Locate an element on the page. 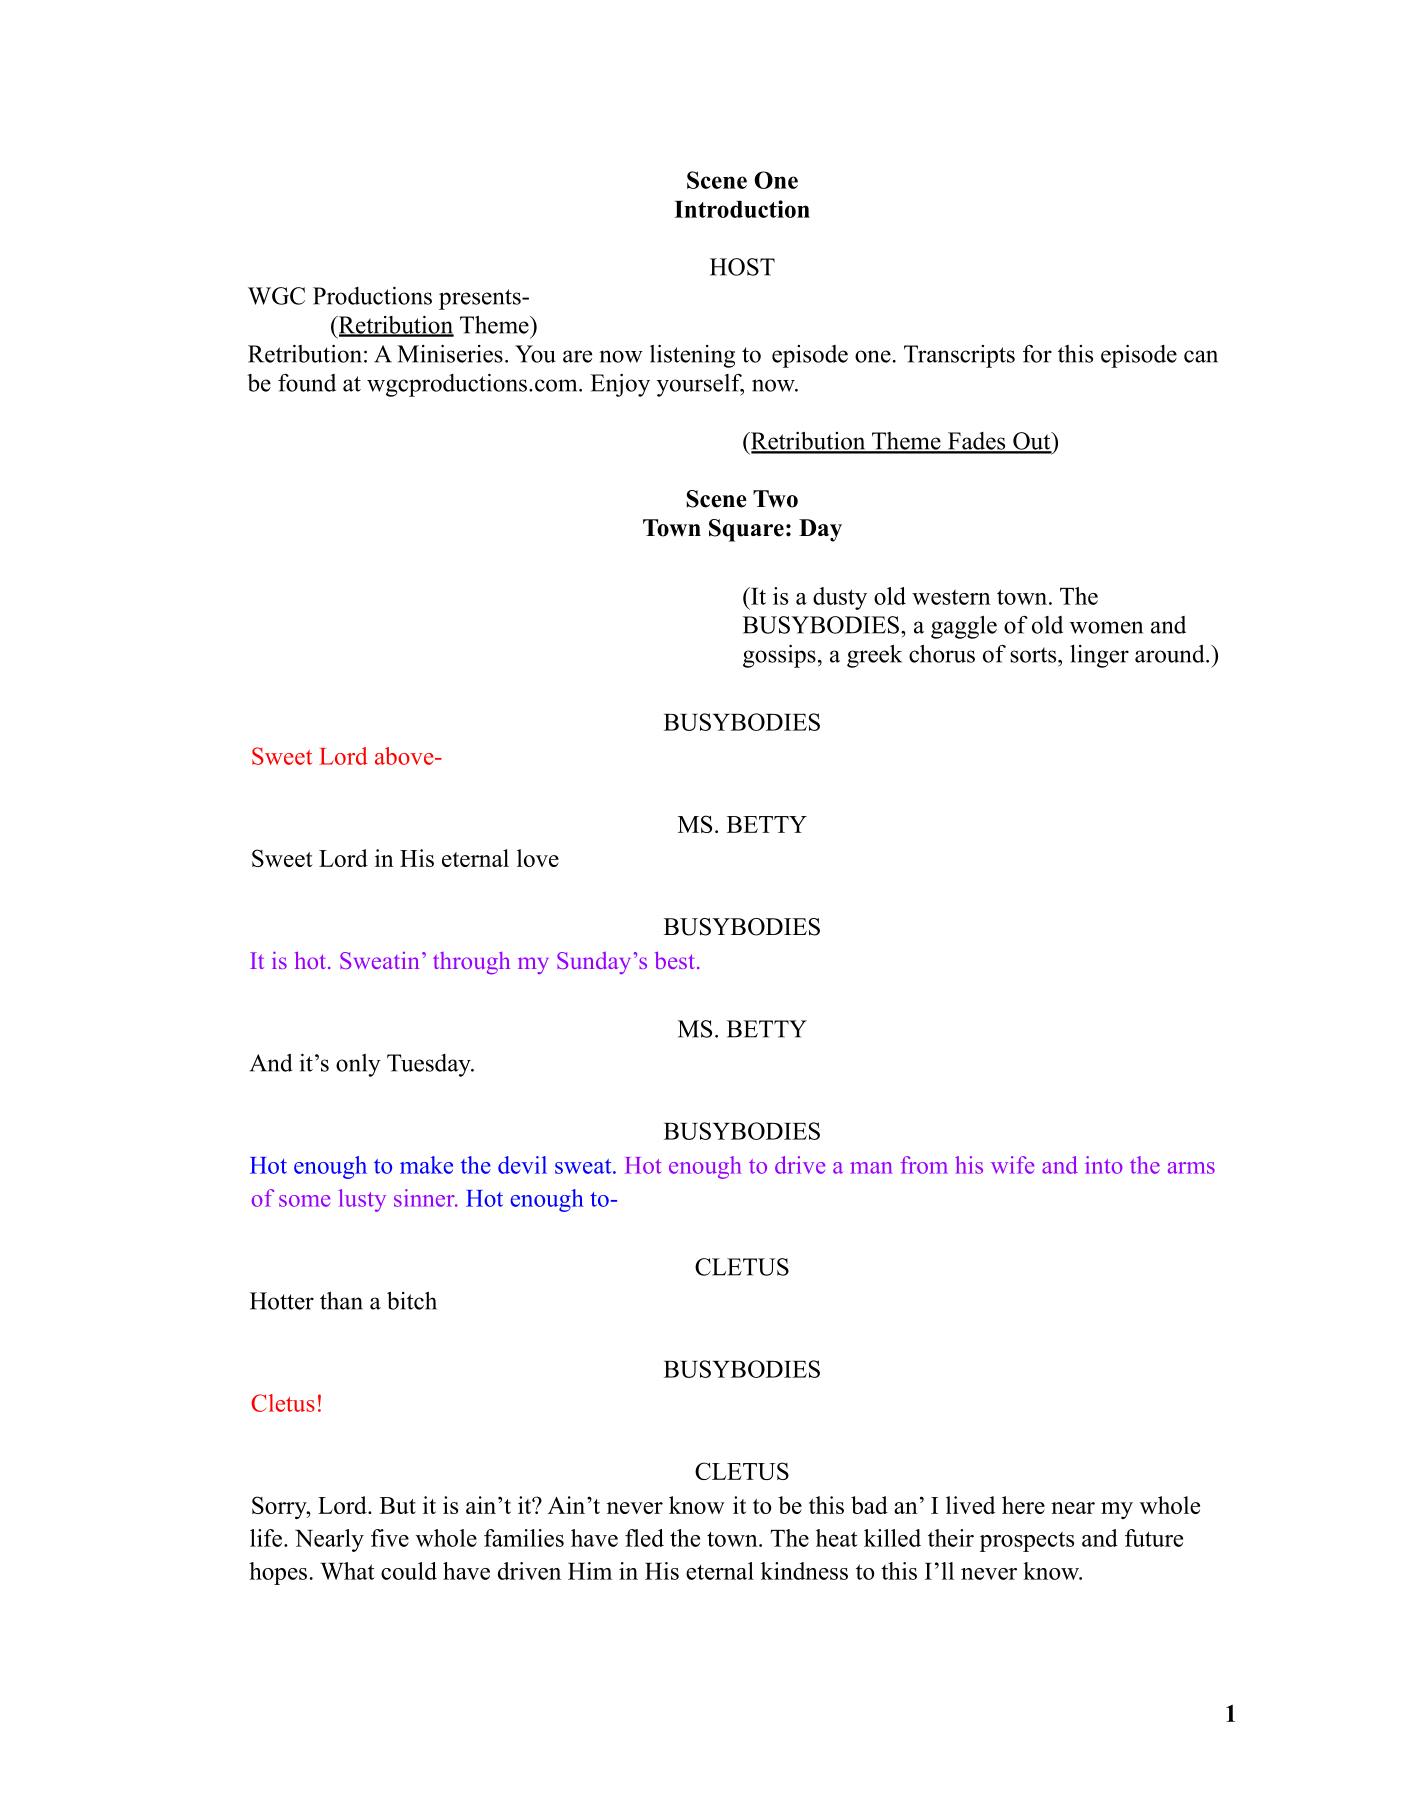 This page has height=1814, width=1402. into is located at coordinates (1104, 1165).
